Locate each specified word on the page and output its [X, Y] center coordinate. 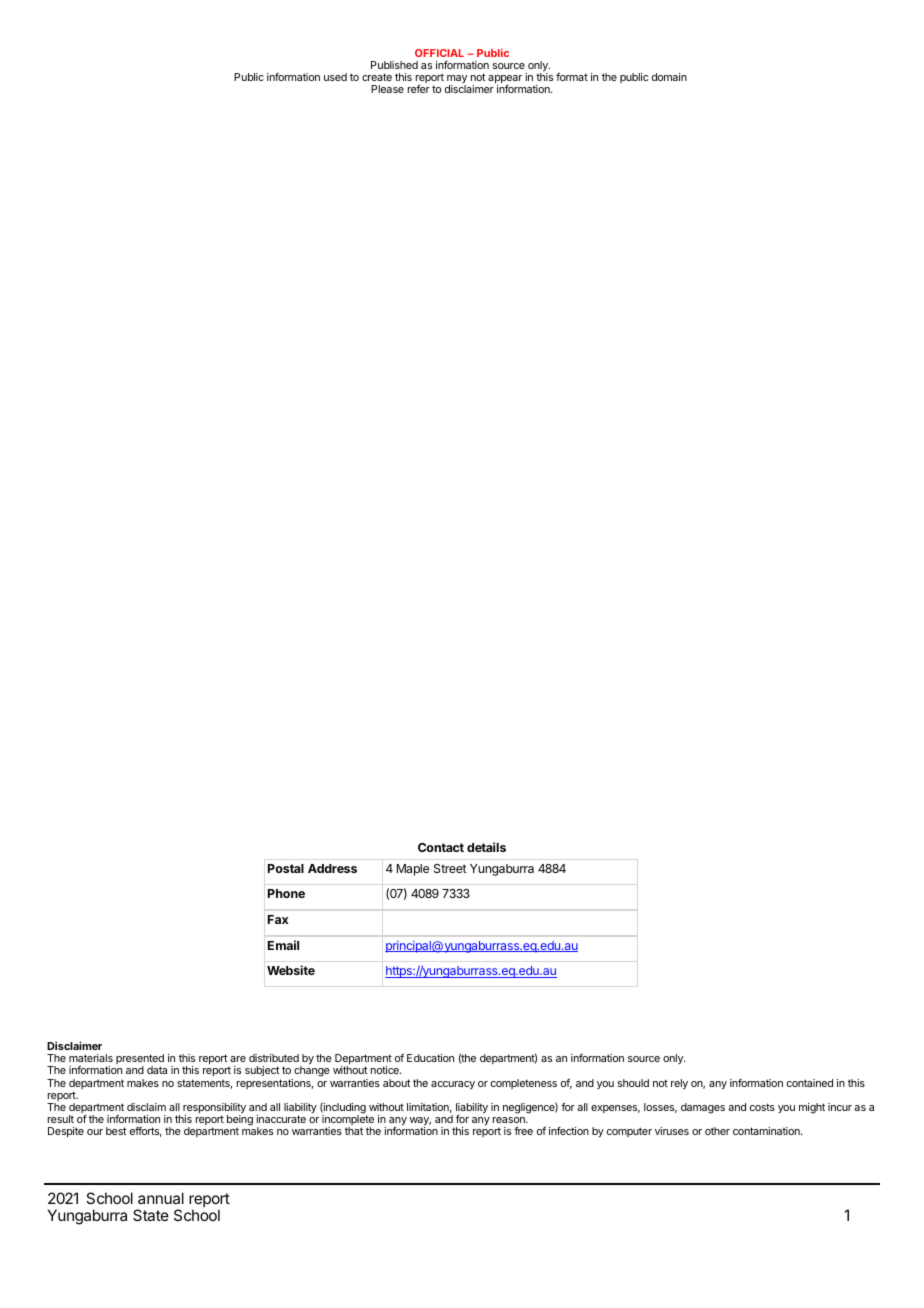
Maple [413, 870]
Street [450, 868]
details [486, 847]
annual [161, 1198]
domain [669, 77]
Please [387, 89]
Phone [286, 893]
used [335, 77]
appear [505, 80]
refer [419, 88]
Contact [441, 847]
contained [810, 1083]
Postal [286, 868]
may [457, 80]
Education [430, 1058]
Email [283, 945]
